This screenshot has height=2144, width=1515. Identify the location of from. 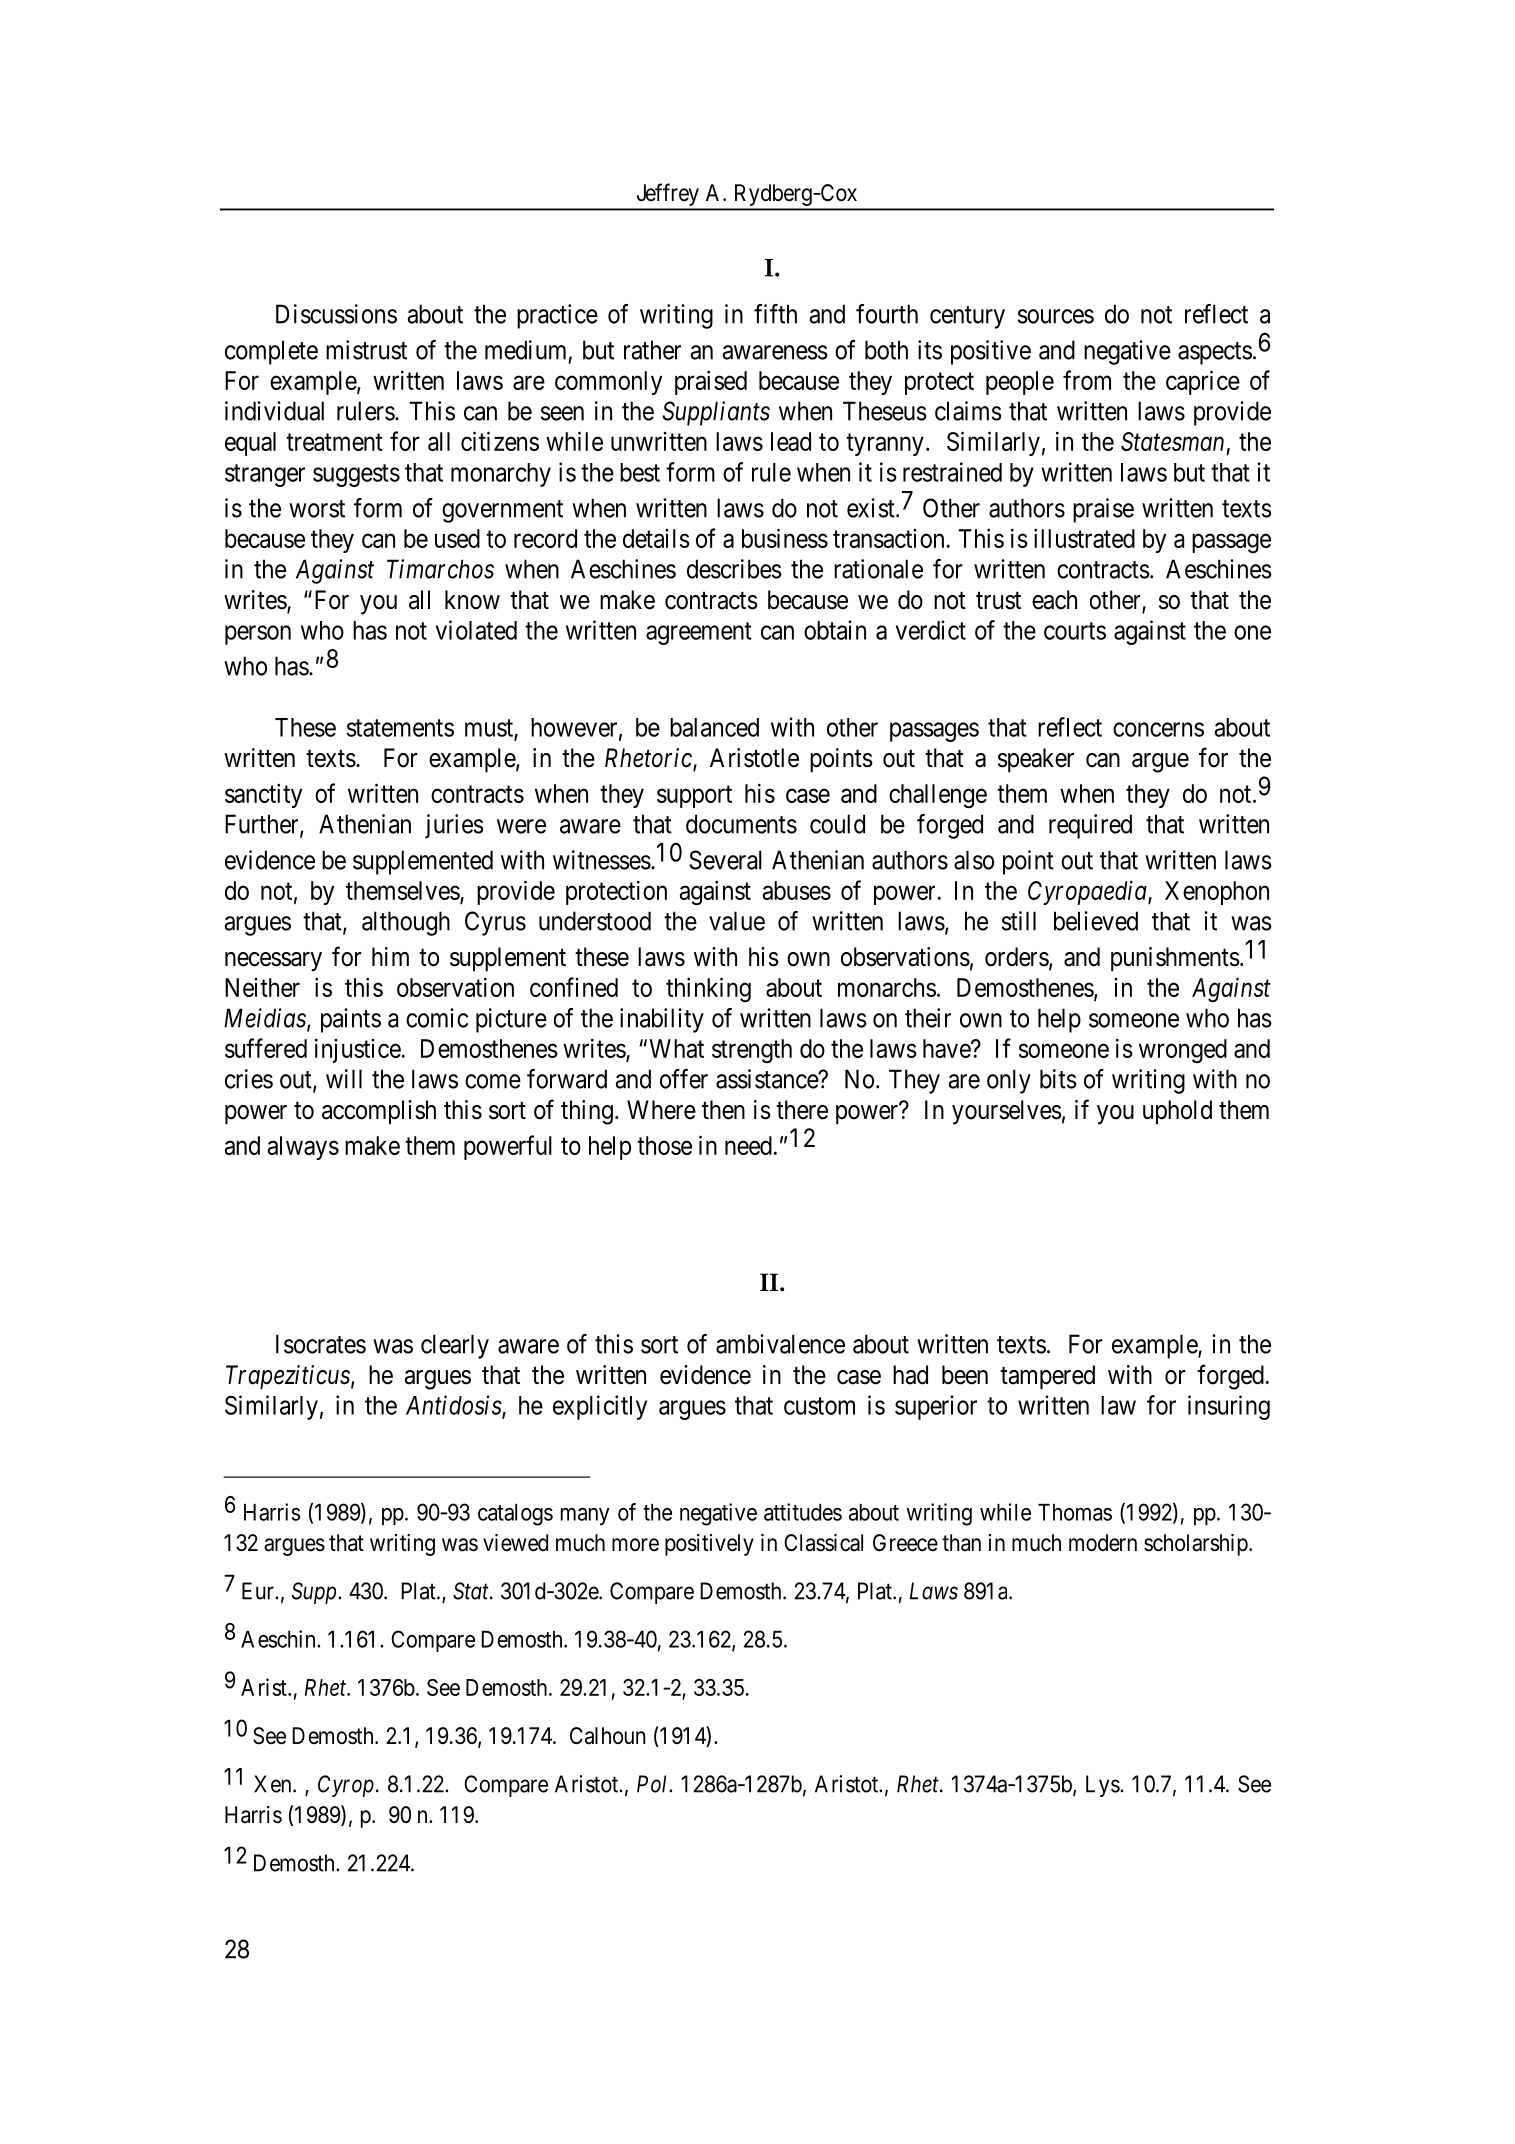
(1087, 380).
